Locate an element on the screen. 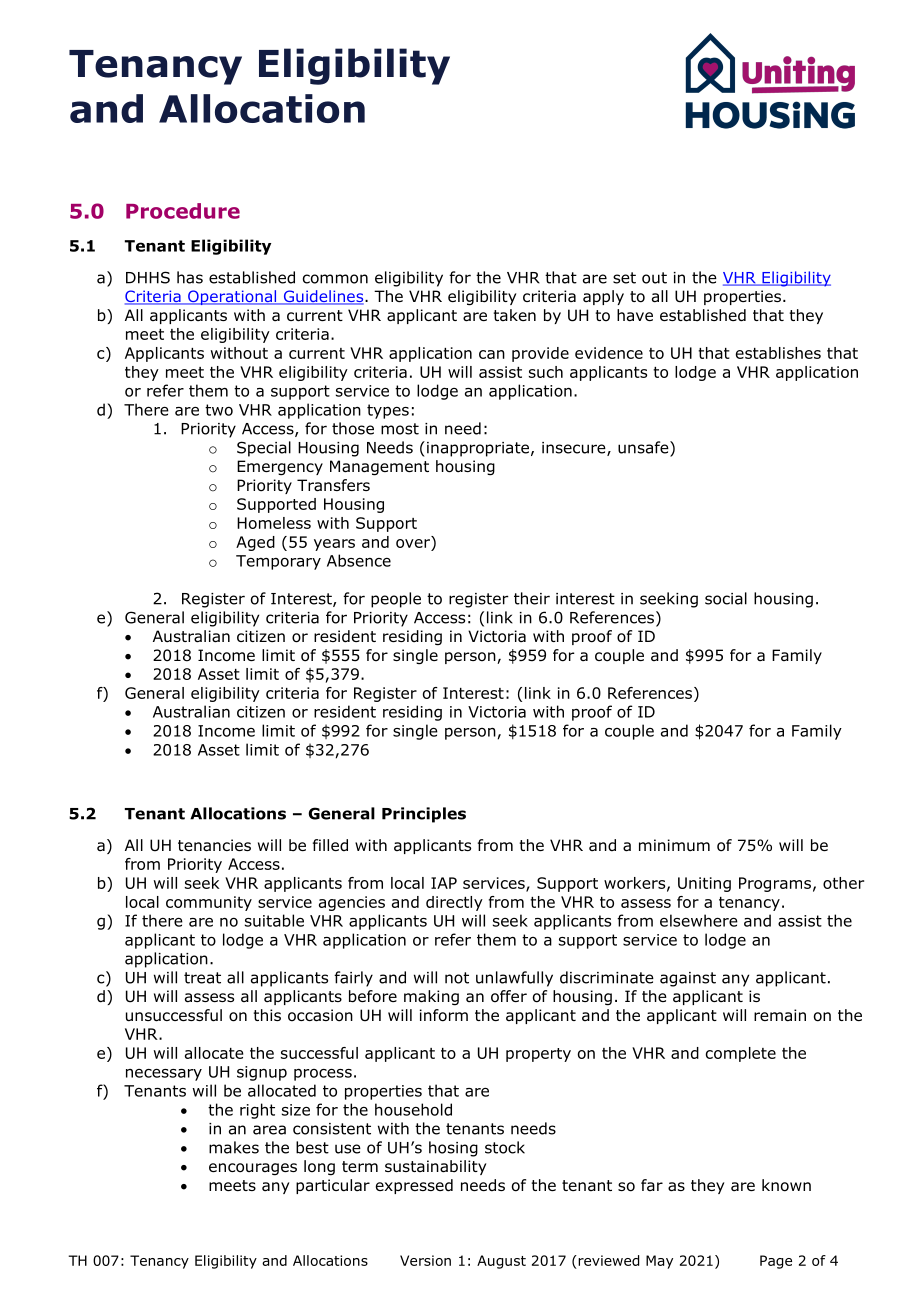  taken is located at coordinates (514, 315).
